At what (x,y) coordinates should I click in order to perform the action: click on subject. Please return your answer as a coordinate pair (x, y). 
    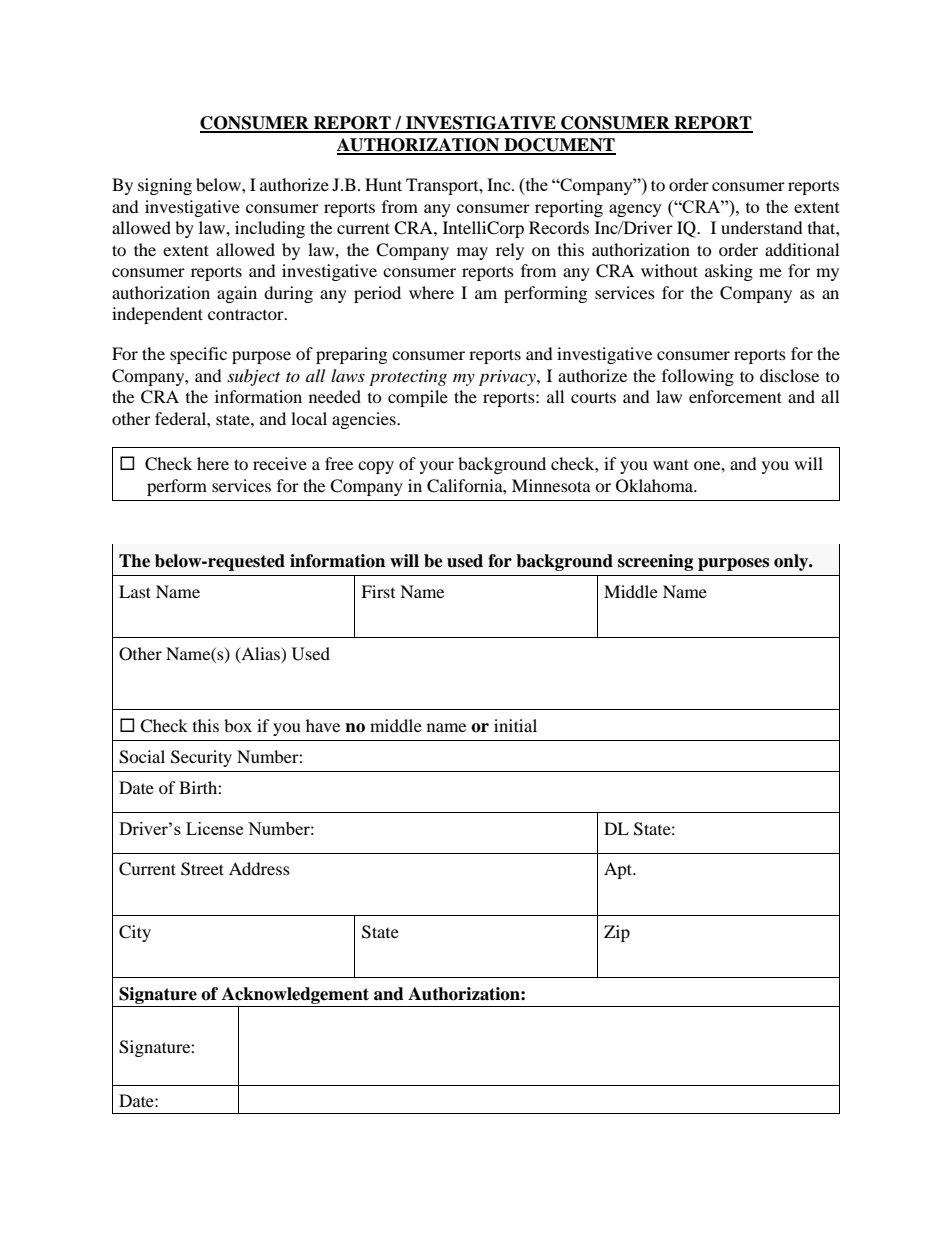
    Looking at the image, I should click on (253, 377).
